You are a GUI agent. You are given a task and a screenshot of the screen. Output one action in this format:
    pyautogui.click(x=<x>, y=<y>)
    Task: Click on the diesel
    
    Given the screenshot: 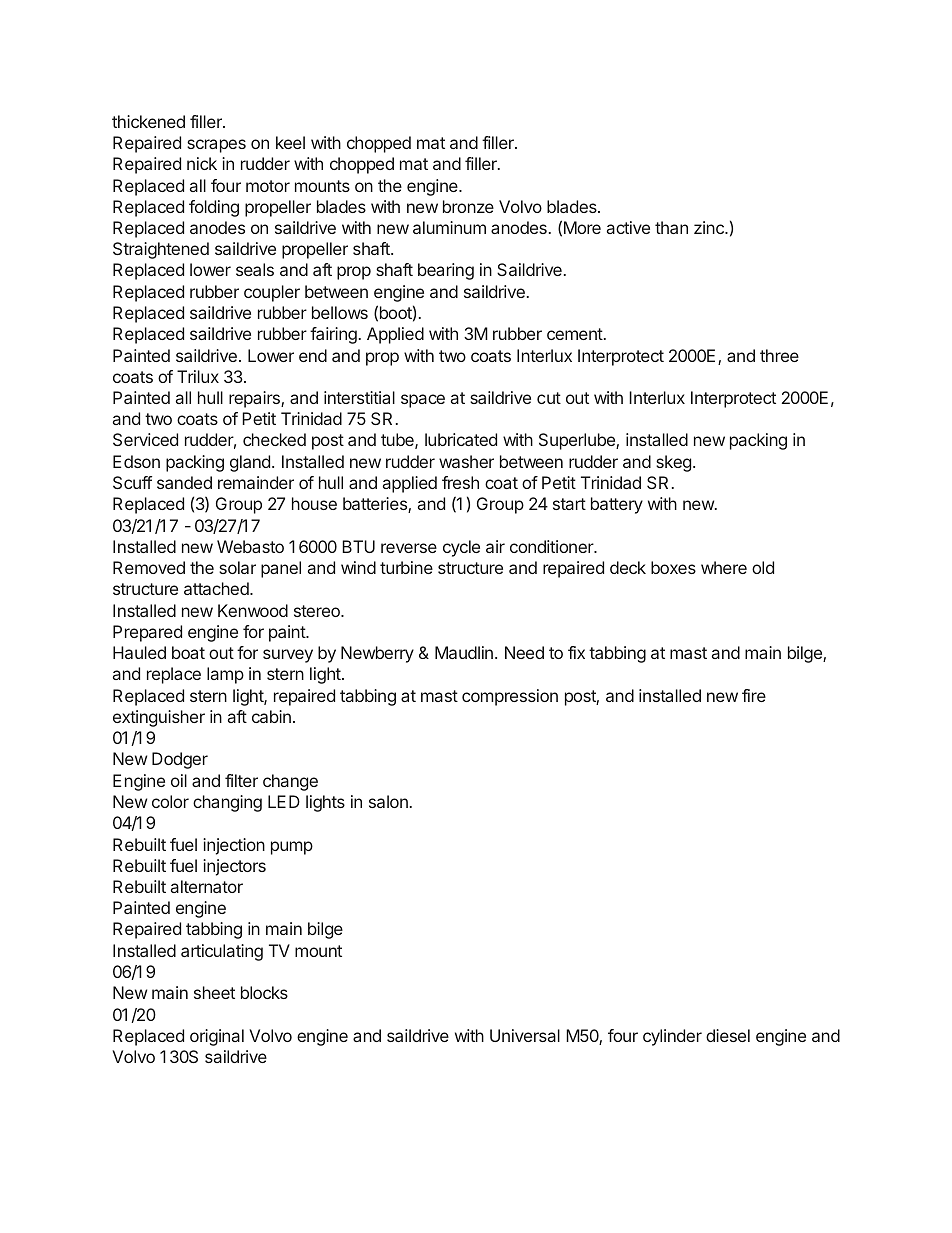 What is the action you would take?
    pyautogui.click(x=728, y=1035)
